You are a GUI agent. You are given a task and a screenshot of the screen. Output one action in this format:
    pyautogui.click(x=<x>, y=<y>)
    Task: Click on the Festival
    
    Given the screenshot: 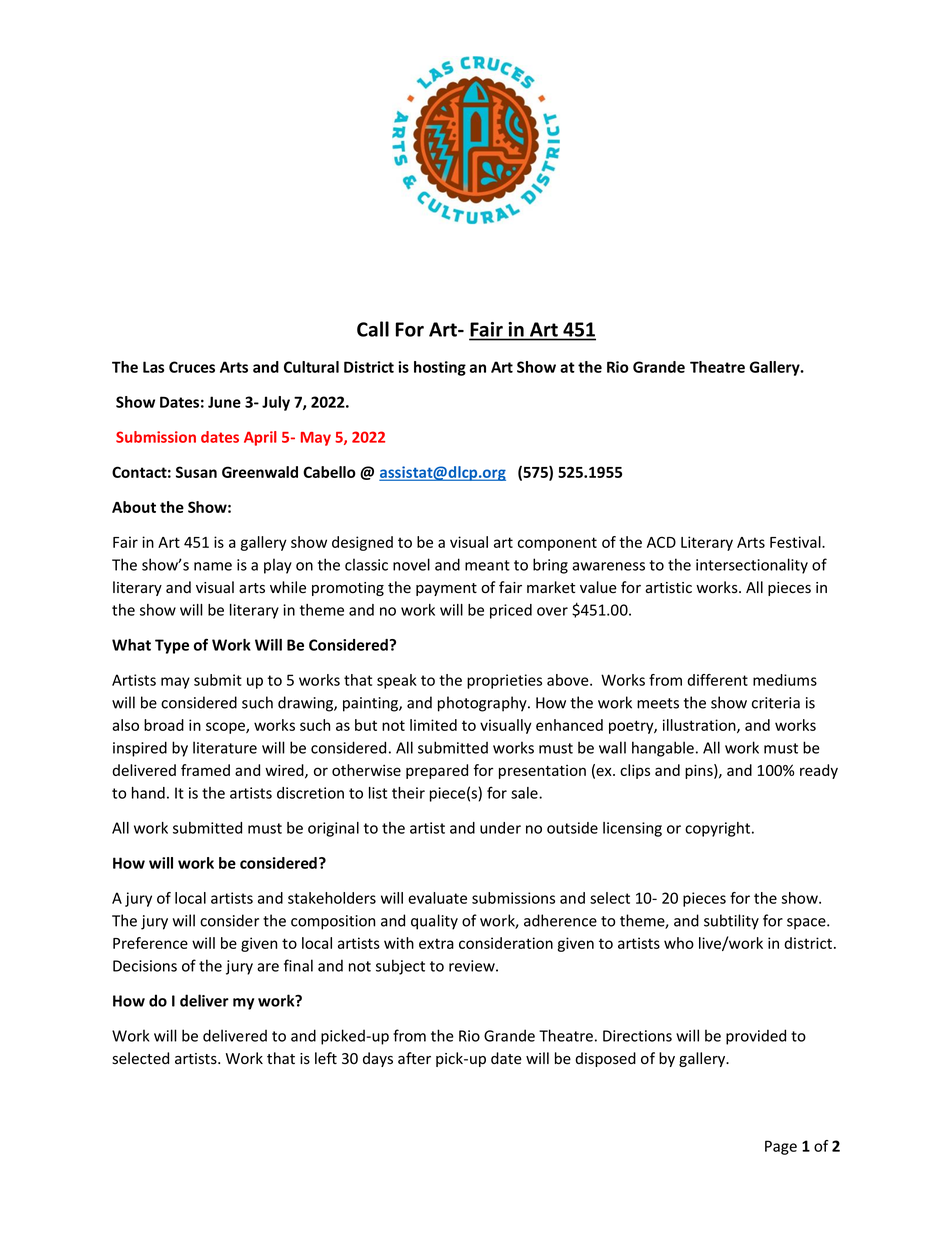 What is the action you would take?
    pyautogui.click(x=796, y=542)
